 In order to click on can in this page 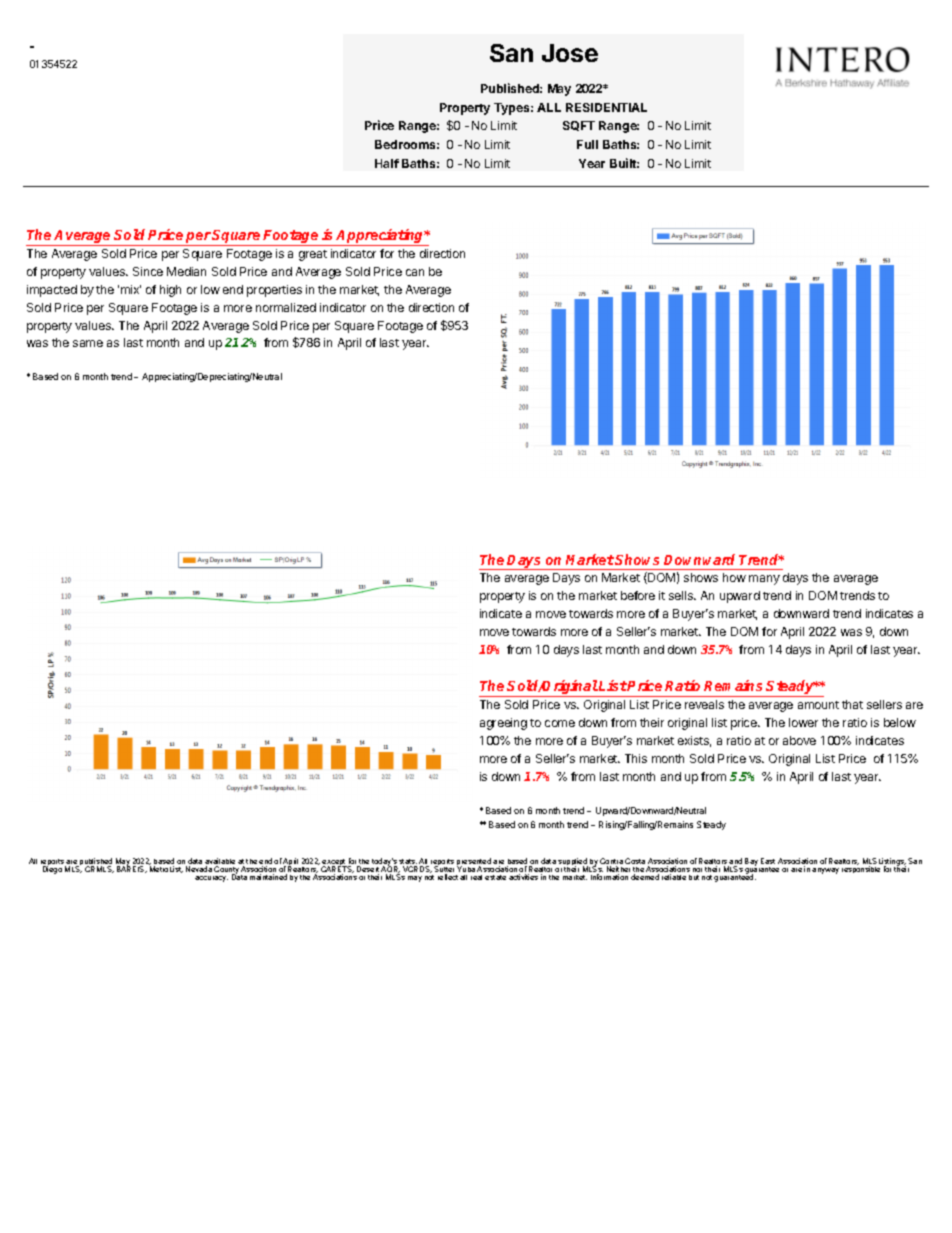, I will do `click(415, 272)`.
